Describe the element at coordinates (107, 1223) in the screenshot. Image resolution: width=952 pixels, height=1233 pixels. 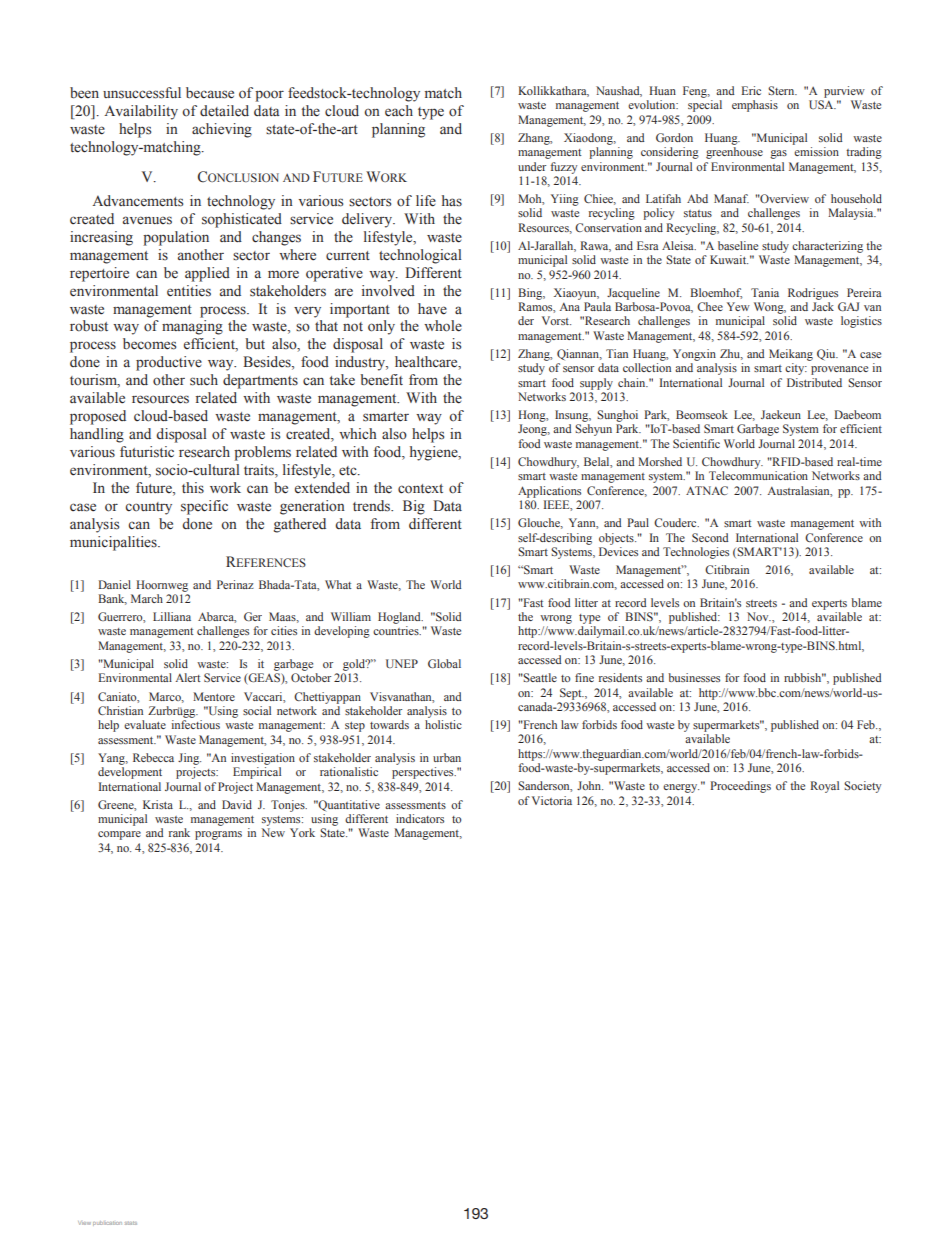
I see `publication` at that location.
